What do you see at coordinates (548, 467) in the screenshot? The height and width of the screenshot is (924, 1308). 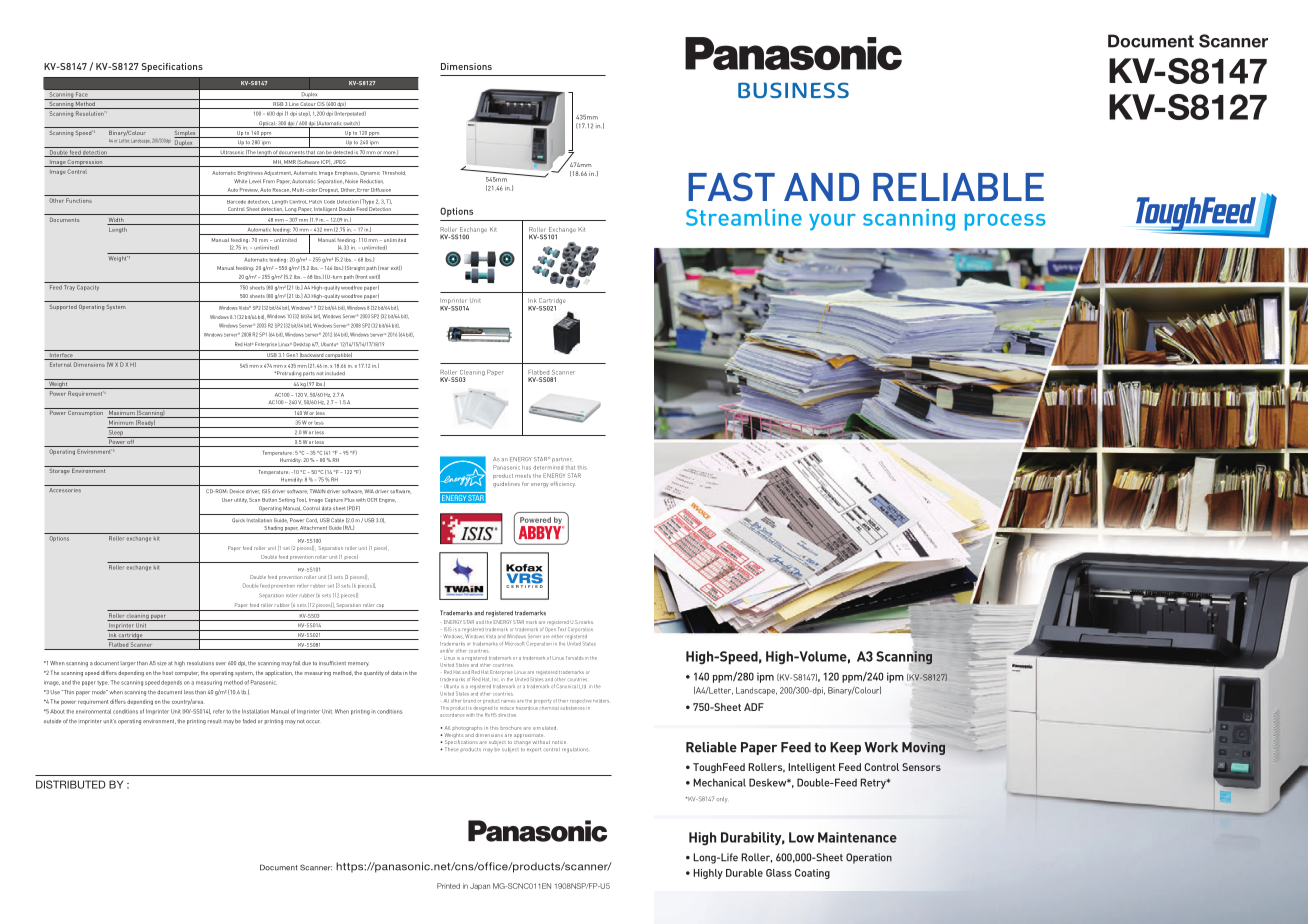 I see `determined` at bounding box center [548, 467].
